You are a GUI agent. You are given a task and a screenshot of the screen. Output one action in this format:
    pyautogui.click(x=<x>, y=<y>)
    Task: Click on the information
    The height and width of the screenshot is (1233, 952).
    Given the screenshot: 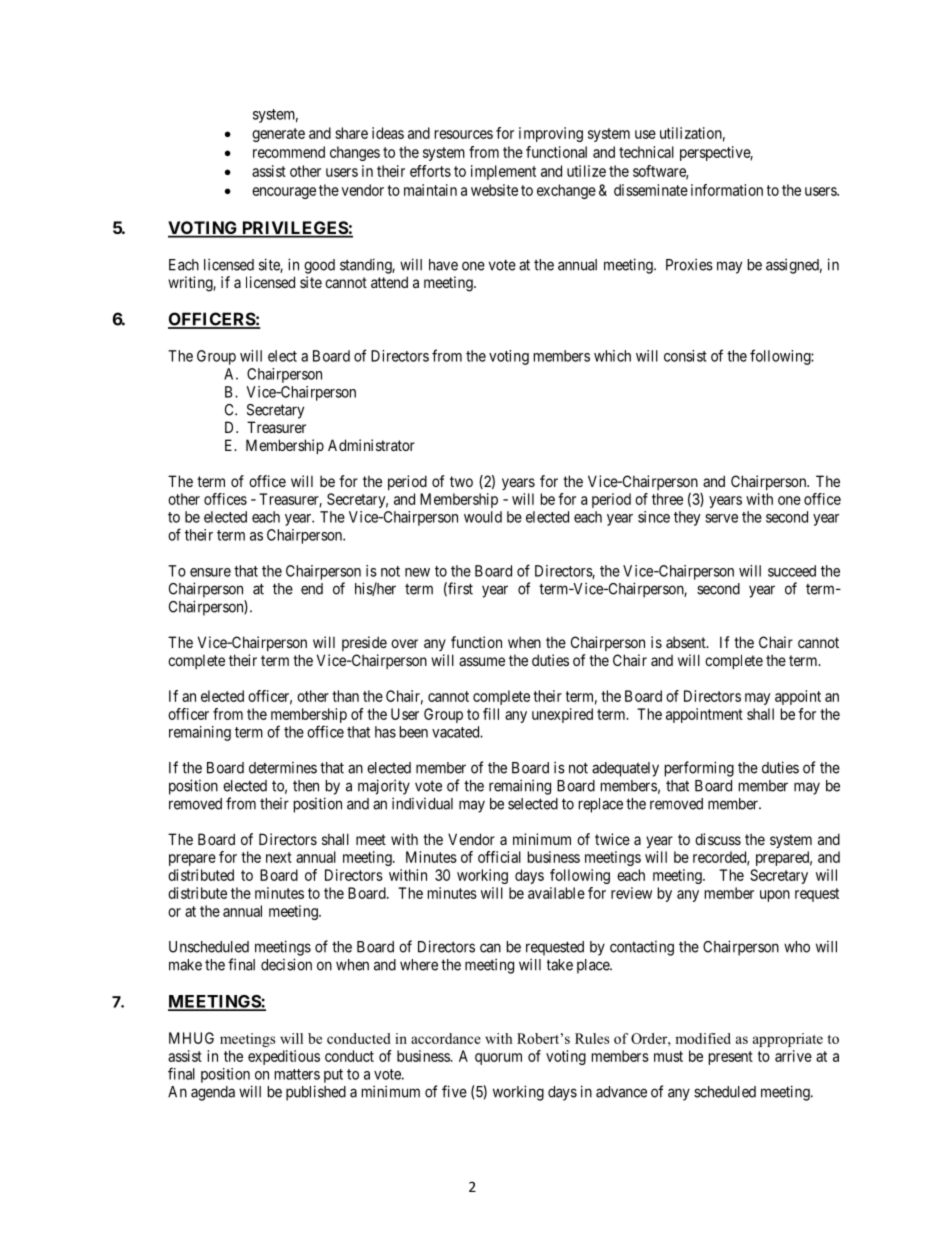 What is the action you would take?
    pyautogui.click(x=727, y=190)
